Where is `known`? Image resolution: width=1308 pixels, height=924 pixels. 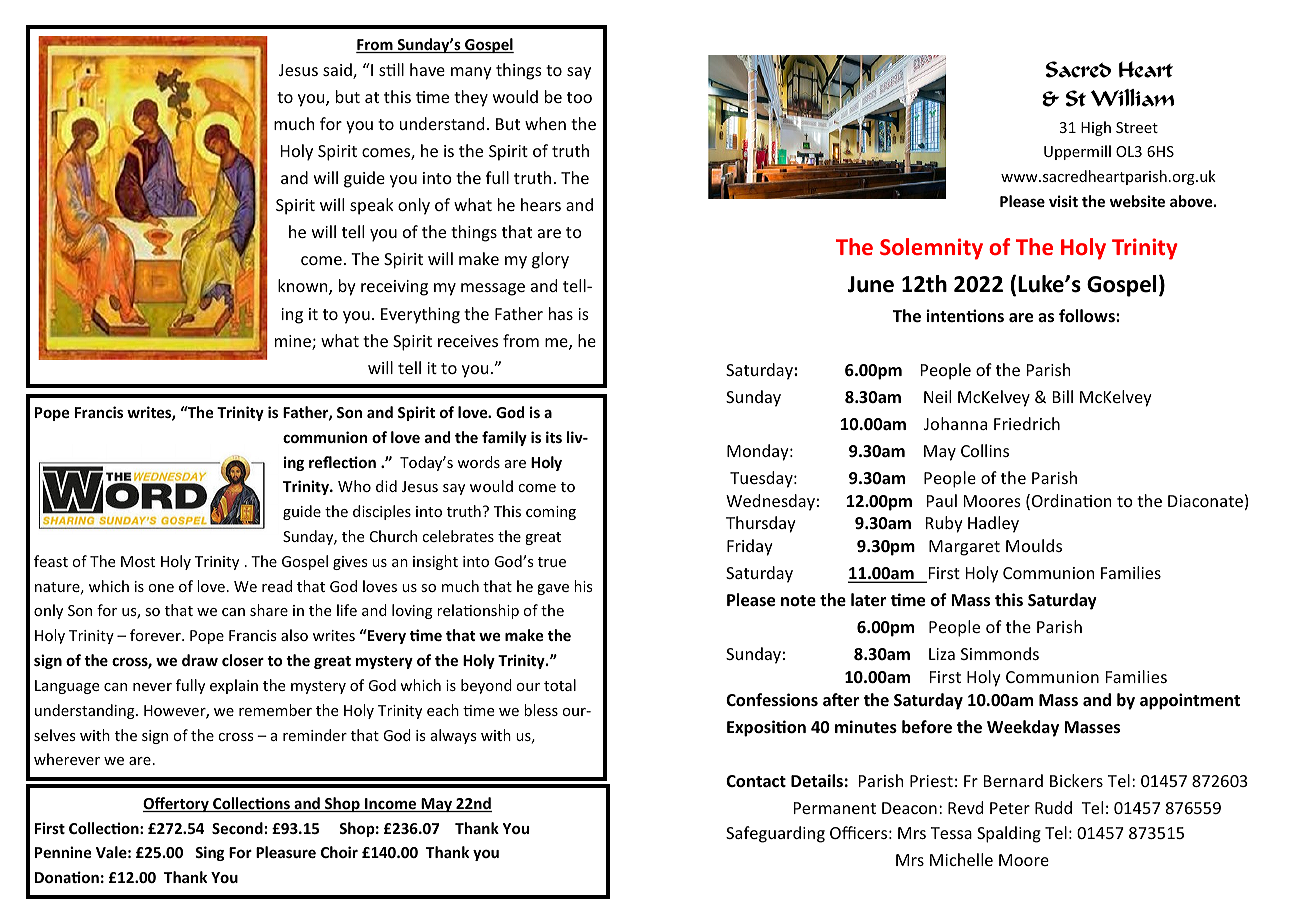
known is located at coordinates (304, 287).
